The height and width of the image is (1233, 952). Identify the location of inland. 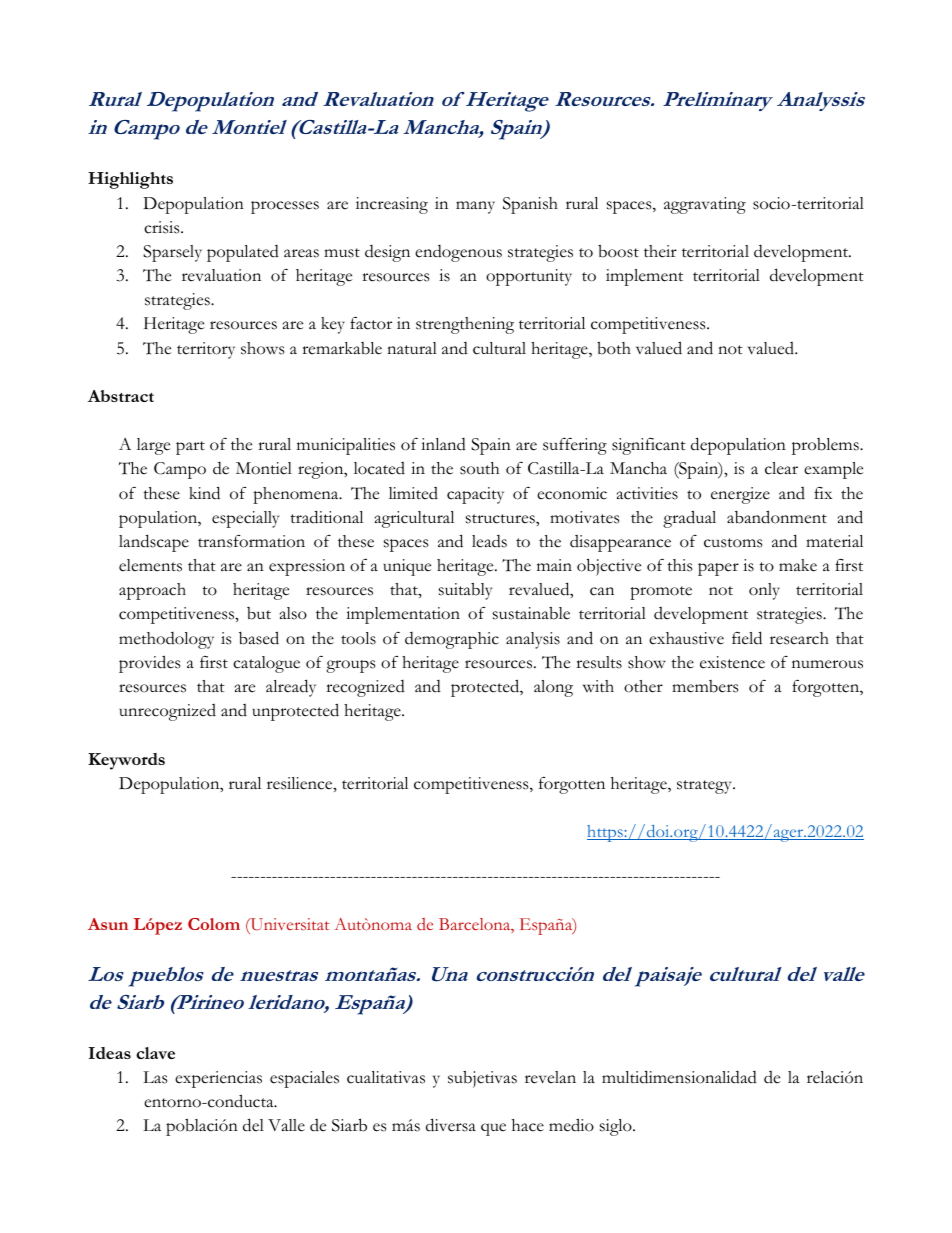
(443, 444).
